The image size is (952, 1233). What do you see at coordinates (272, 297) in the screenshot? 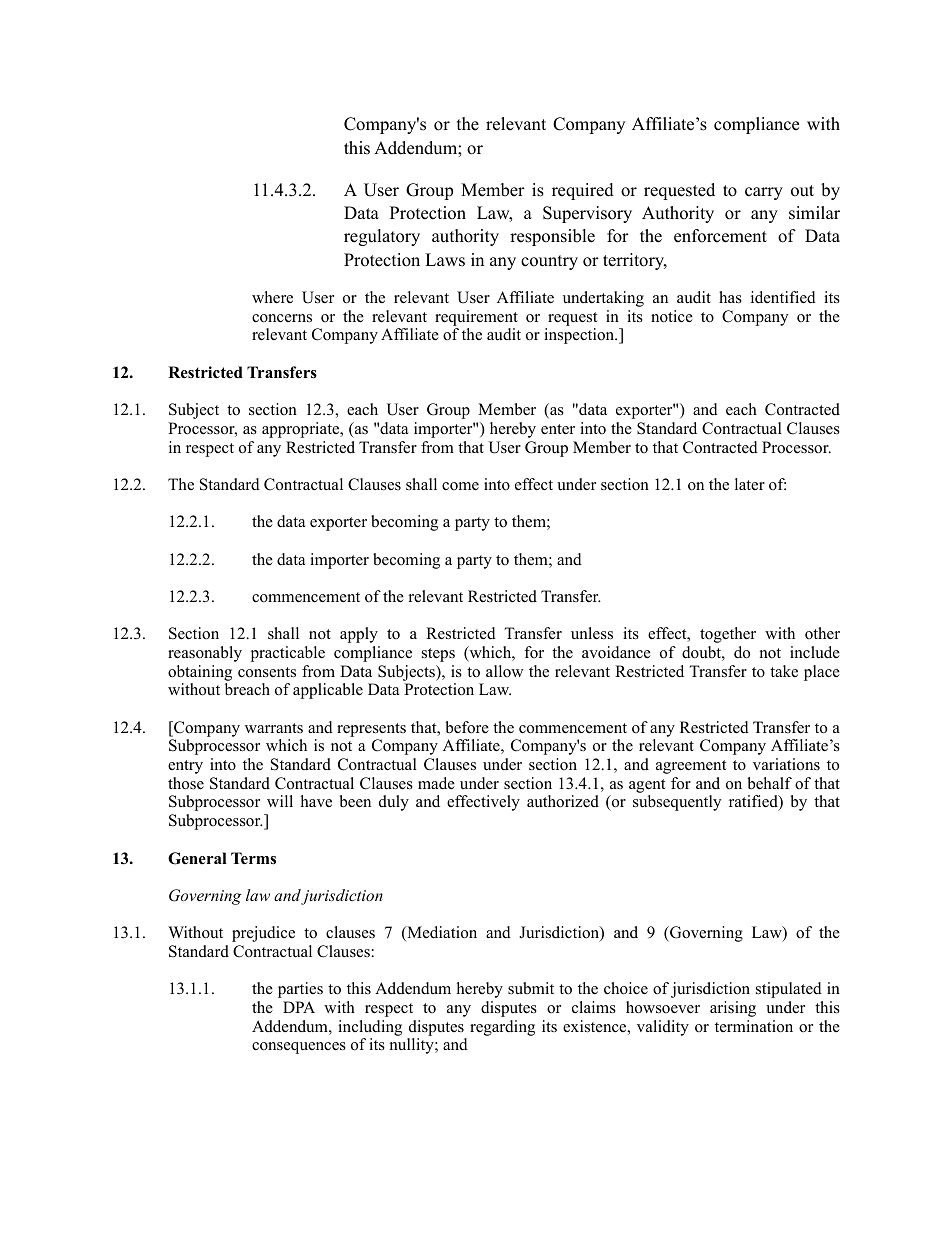
I see `where` at bounding box center [272, 297].
